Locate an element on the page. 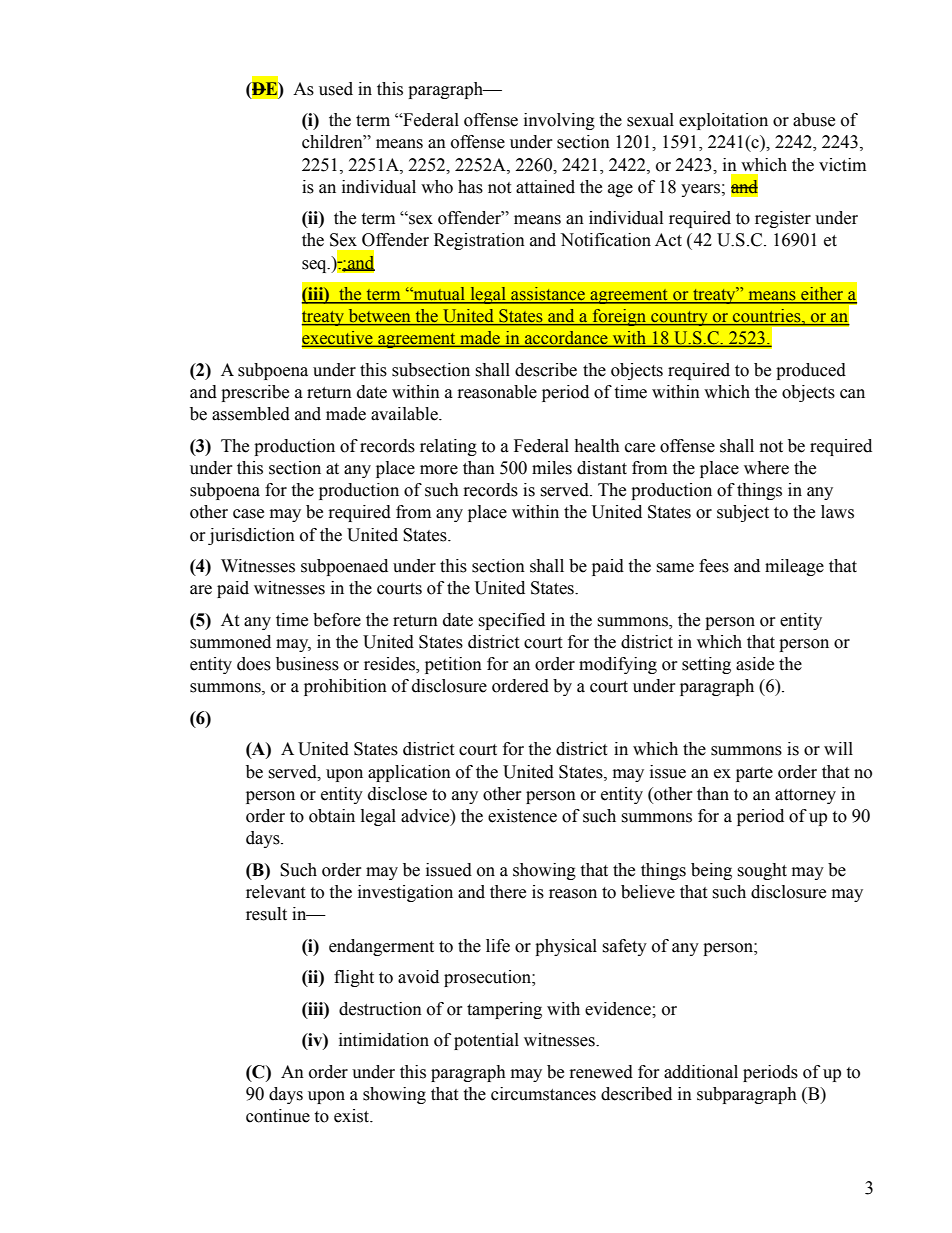  specified is located at coordinates (511, 621).
